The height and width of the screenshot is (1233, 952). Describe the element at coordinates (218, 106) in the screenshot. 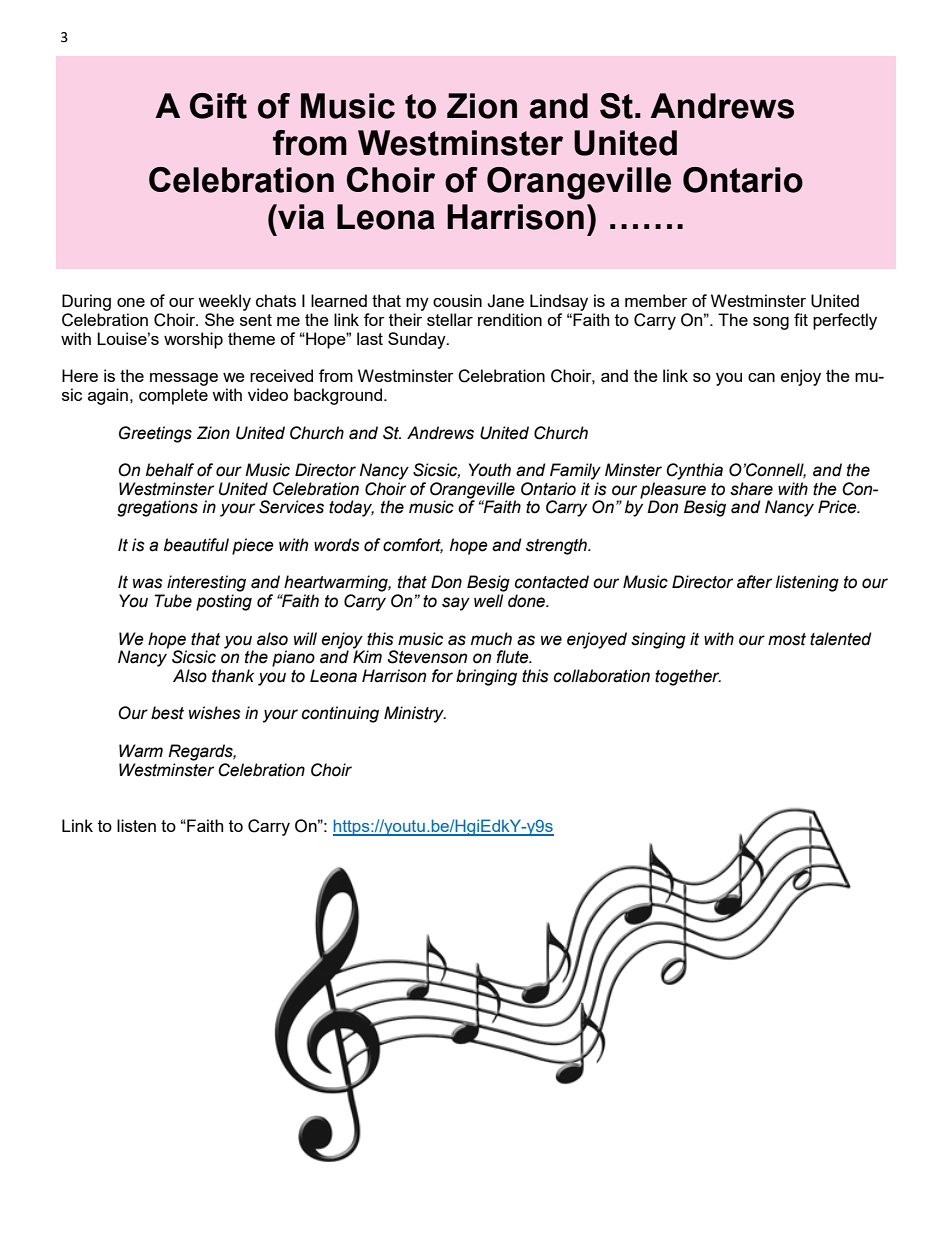

I see `Gift` at that location.
